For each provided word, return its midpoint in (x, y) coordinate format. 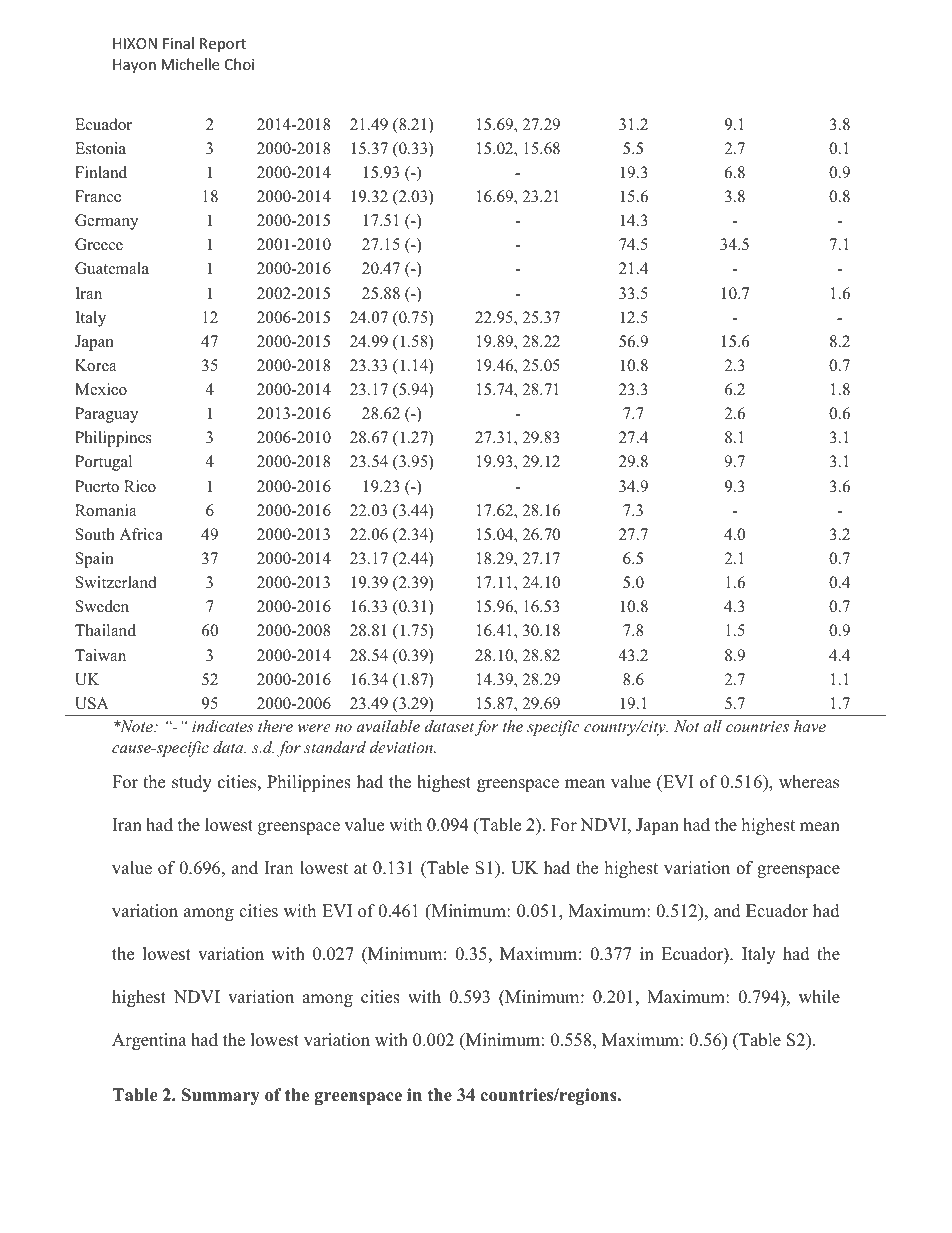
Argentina (149, 1041)
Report (223, 45)
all (712, 726)
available (388, 726)
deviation (402, 747)
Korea (95, 365)
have (810, 726)
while (819, 997)
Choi (239, 64)
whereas (809, 782)
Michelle (190, 64)
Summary (221, 1096)
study (192, 783)
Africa (141, 534)
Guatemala (112, 268)
